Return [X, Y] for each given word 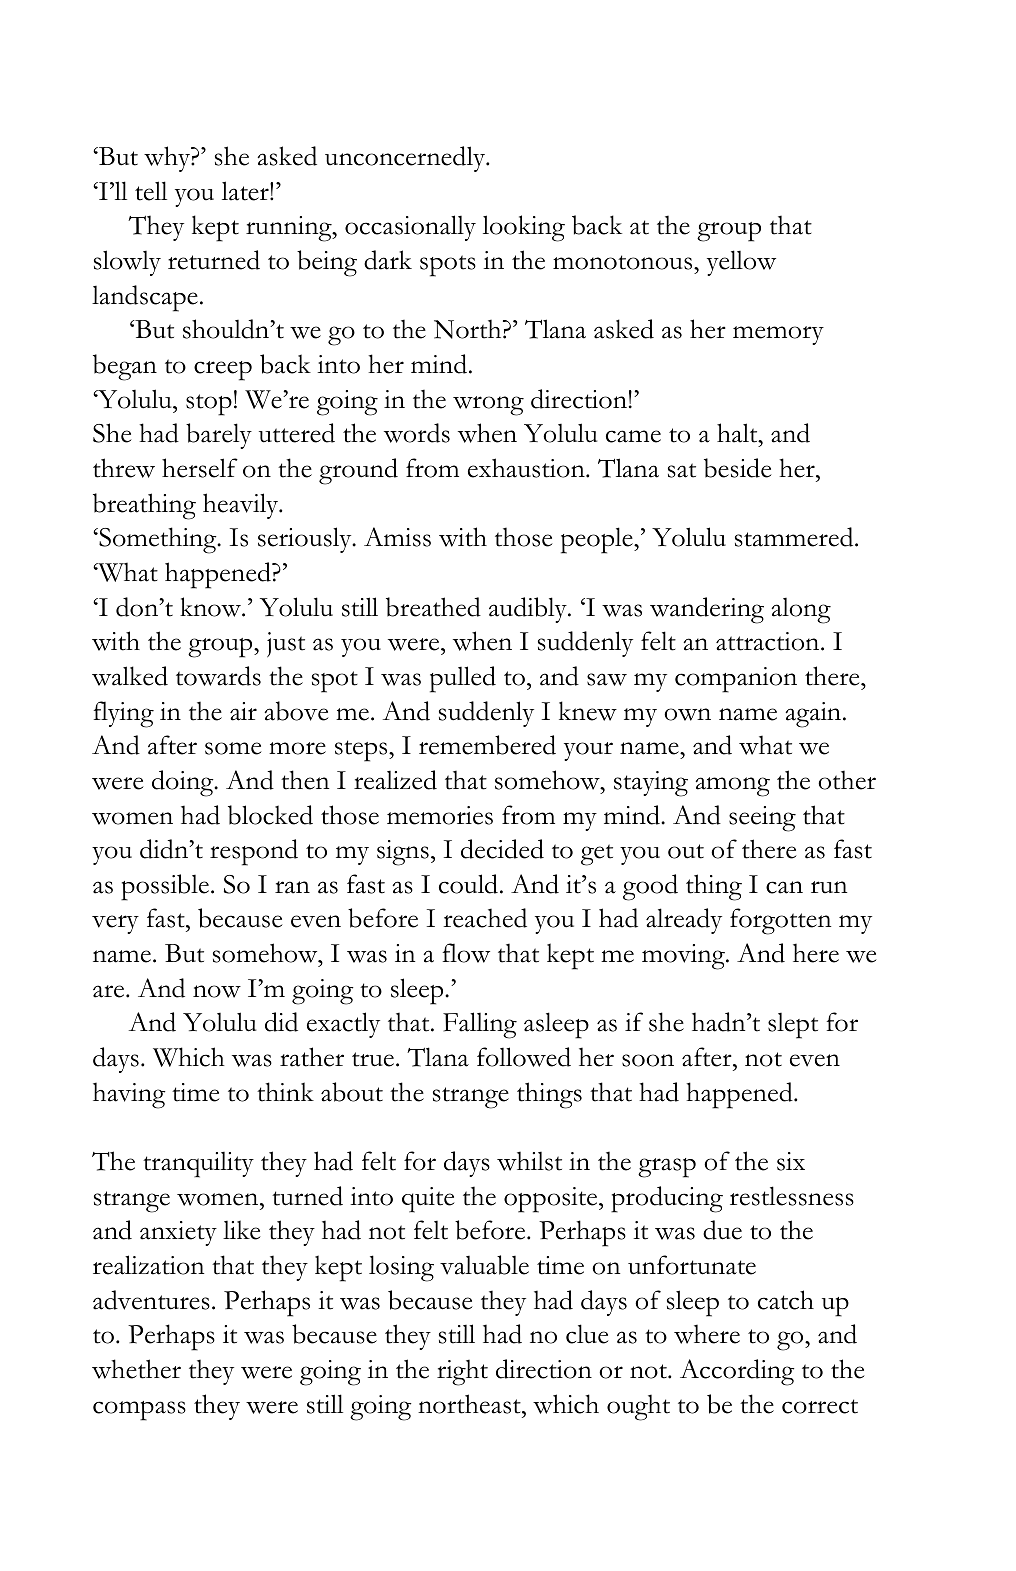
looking [524, 228]
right [462, 1372]
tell [151, 191]
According [737, 1372]
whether [136, 1369]
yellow [741, 263]
